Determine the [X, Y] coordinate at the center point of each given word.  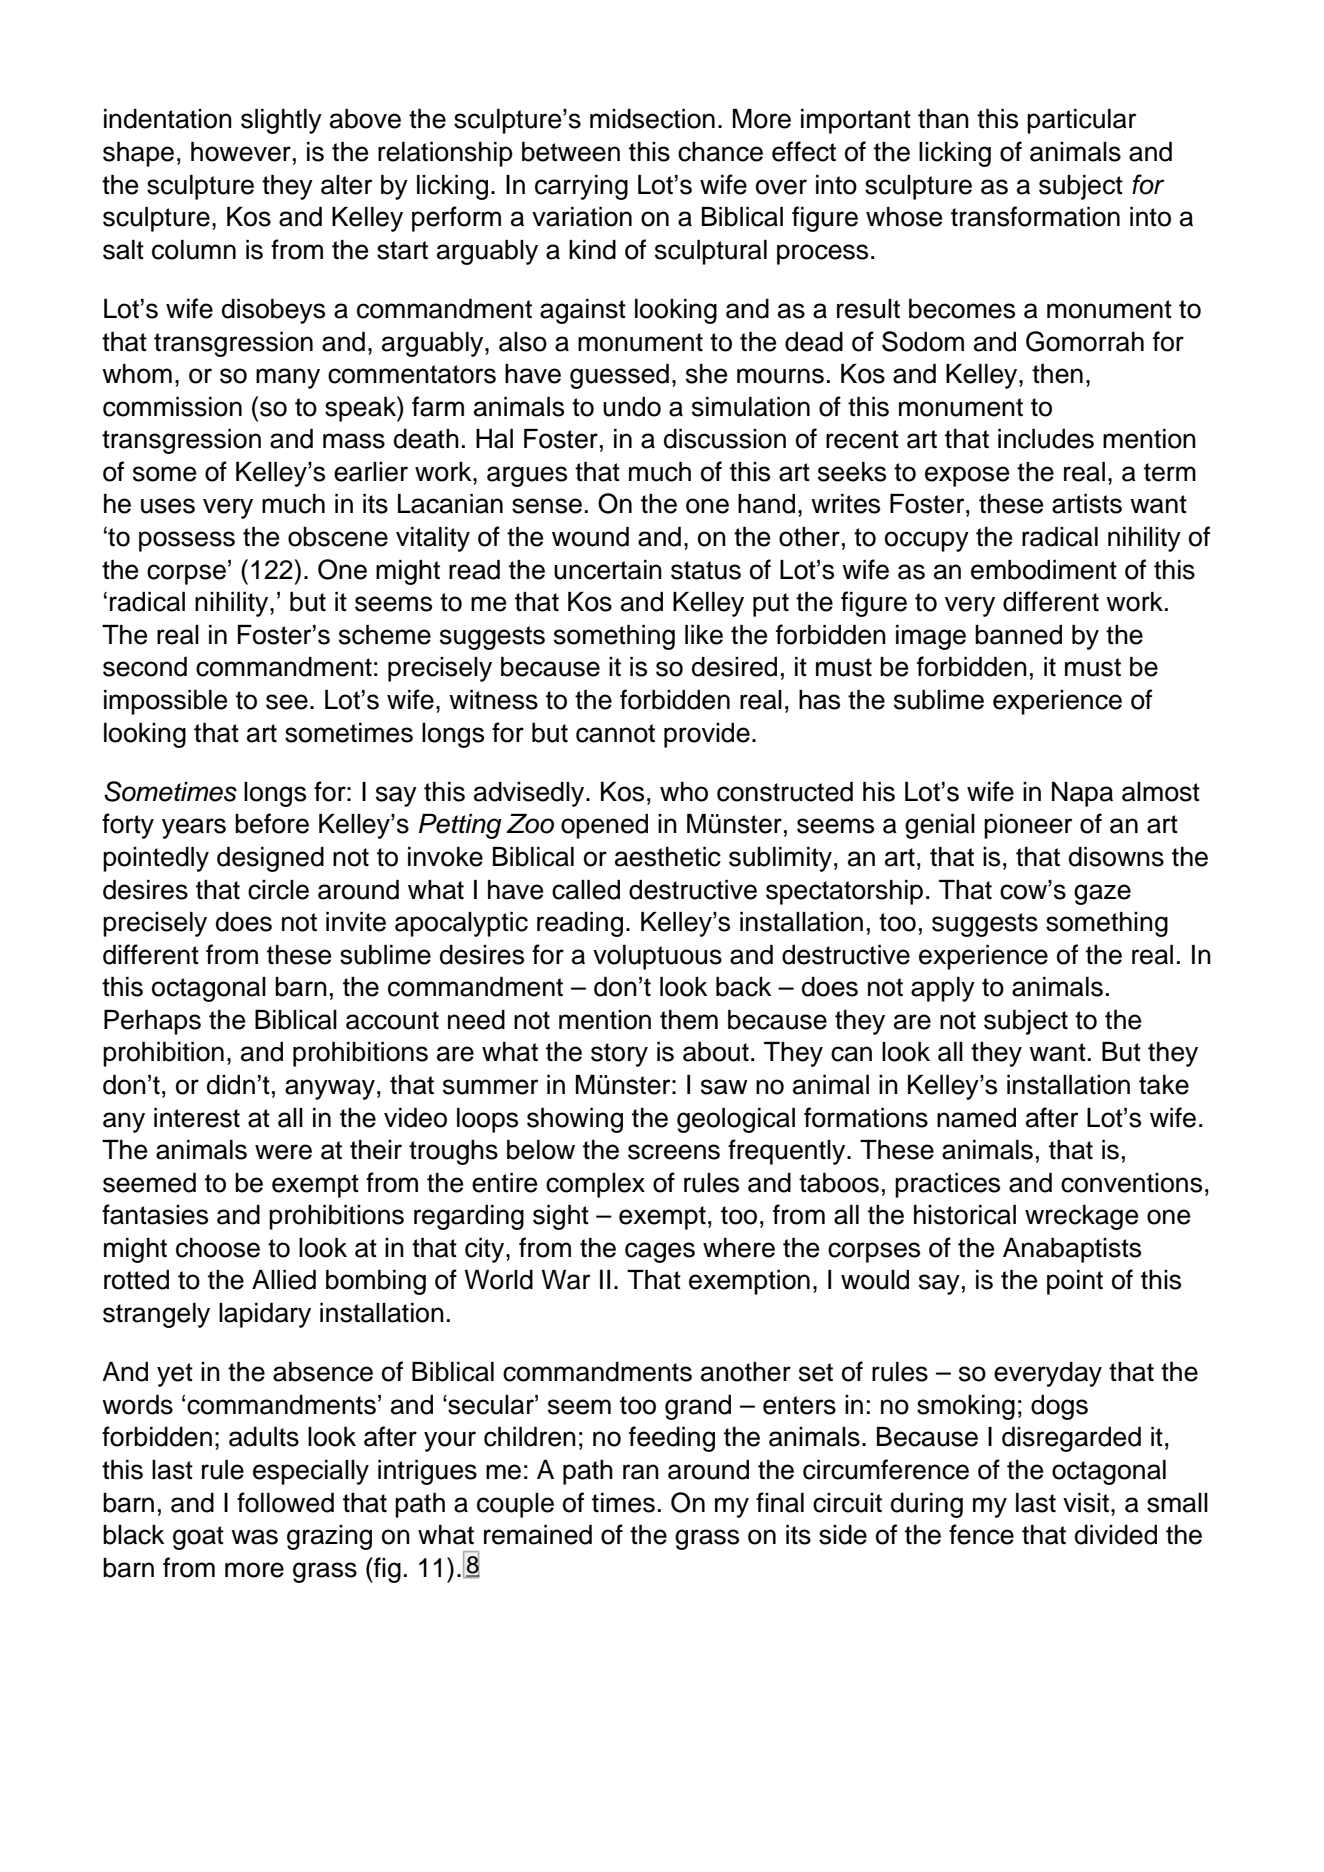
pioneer [1028, 826]
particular [1081, 121]
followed [285, 1502]
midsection [652, 119]
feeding [672, 1439]
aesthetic [668, 857]
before [272, 823]
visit [1086, 1503]
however [241, 152]
